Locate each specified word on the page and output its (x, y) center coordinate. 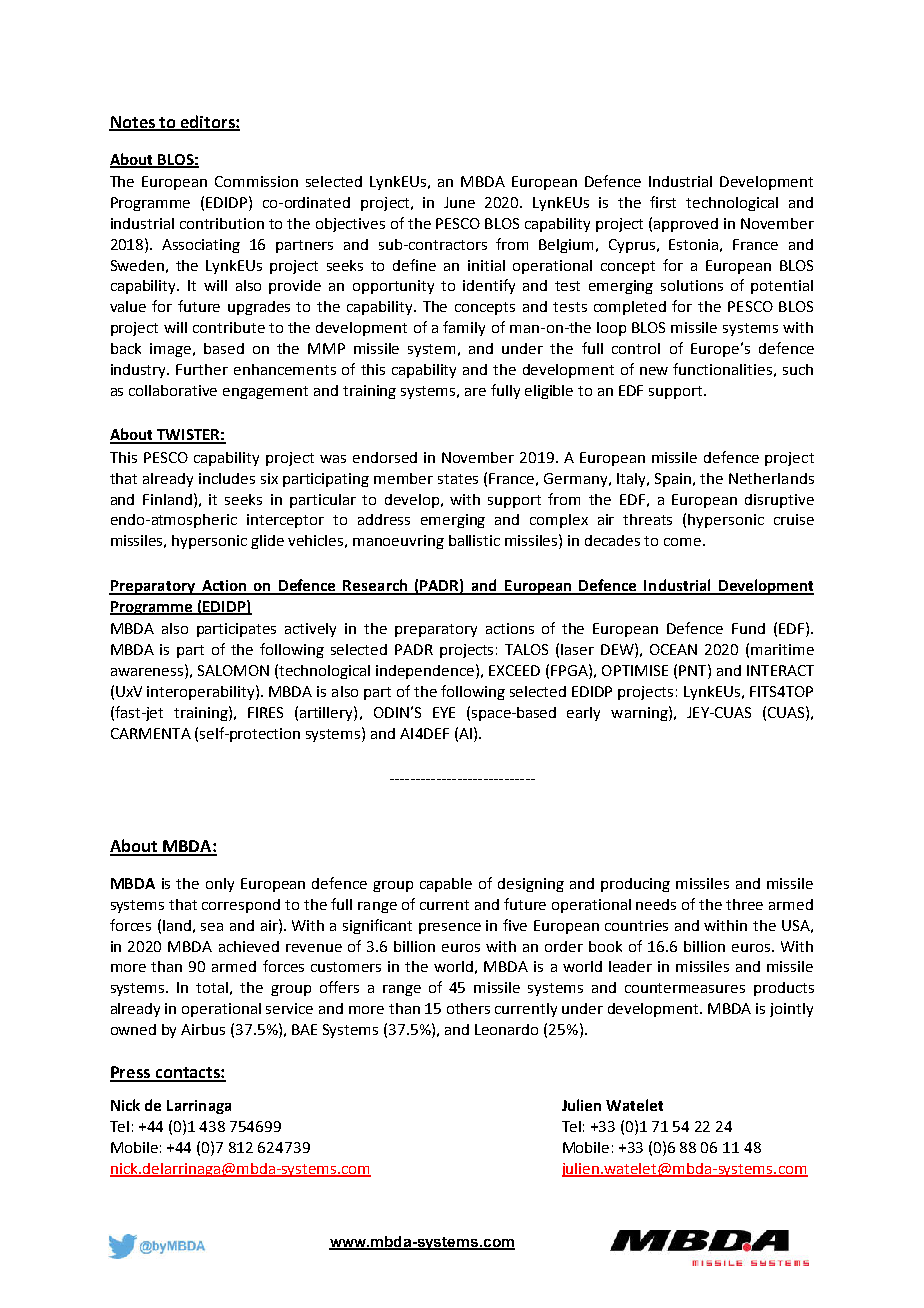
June (459, 202)
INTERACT (780, 670)
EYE (444, 712)
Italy (632, 480)
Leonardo (506, 1029)
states (458, 479)
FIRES (265, 712)
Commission (256, 181)
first (663, 202)
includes (227, 478)
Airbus (203, 1029)
